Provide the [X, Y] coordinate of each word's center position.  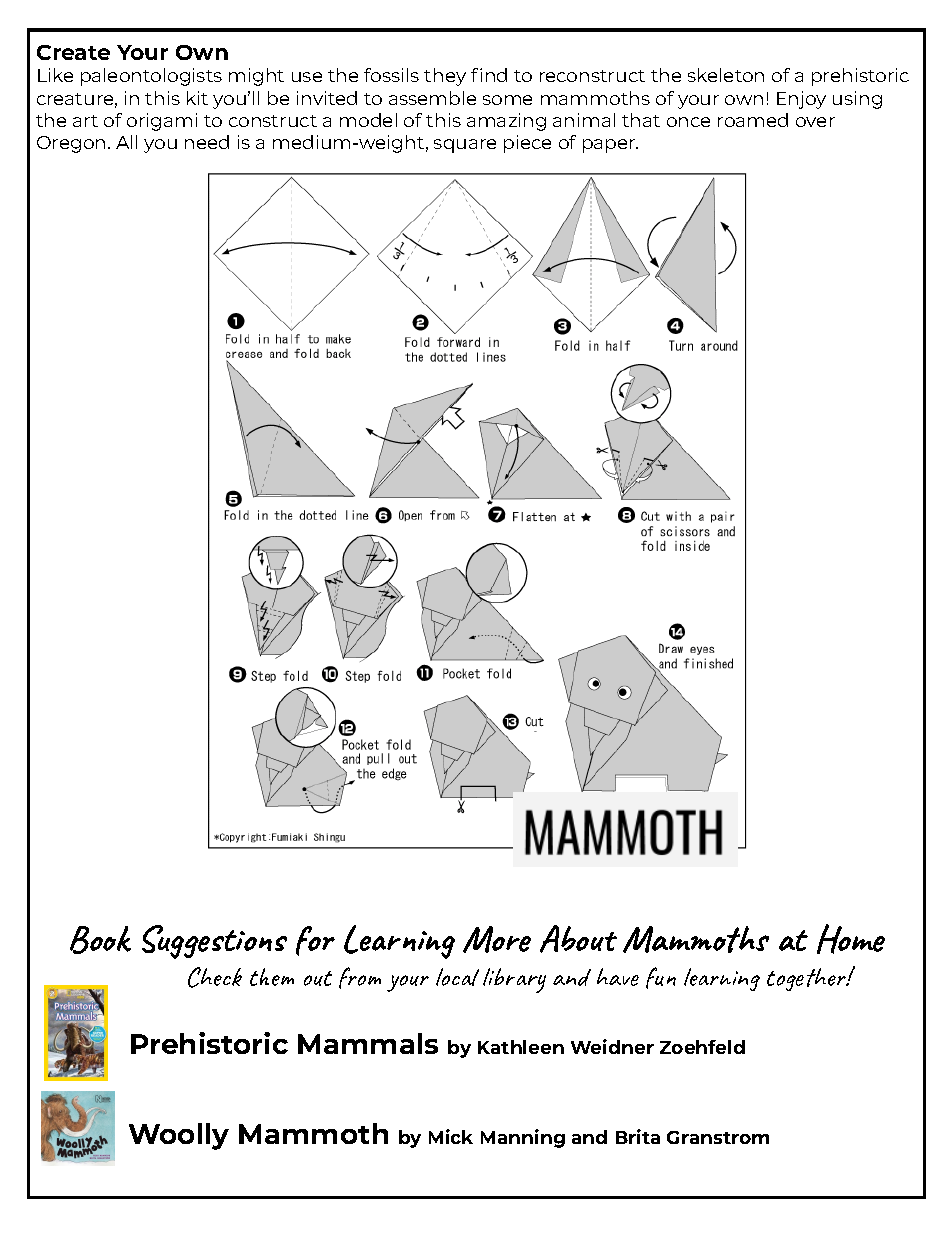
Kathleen [521, 1047]
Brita [638, 1136]
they [445, 77]
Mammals [368, 1043]
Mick [451, 1136]
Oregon [71, 144]
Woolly [179, 1136]
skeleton [726, 75]
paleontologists [151, 77]
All [126, 142]
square [465, 146]
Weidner [612, 1046]
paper [610, 146]
